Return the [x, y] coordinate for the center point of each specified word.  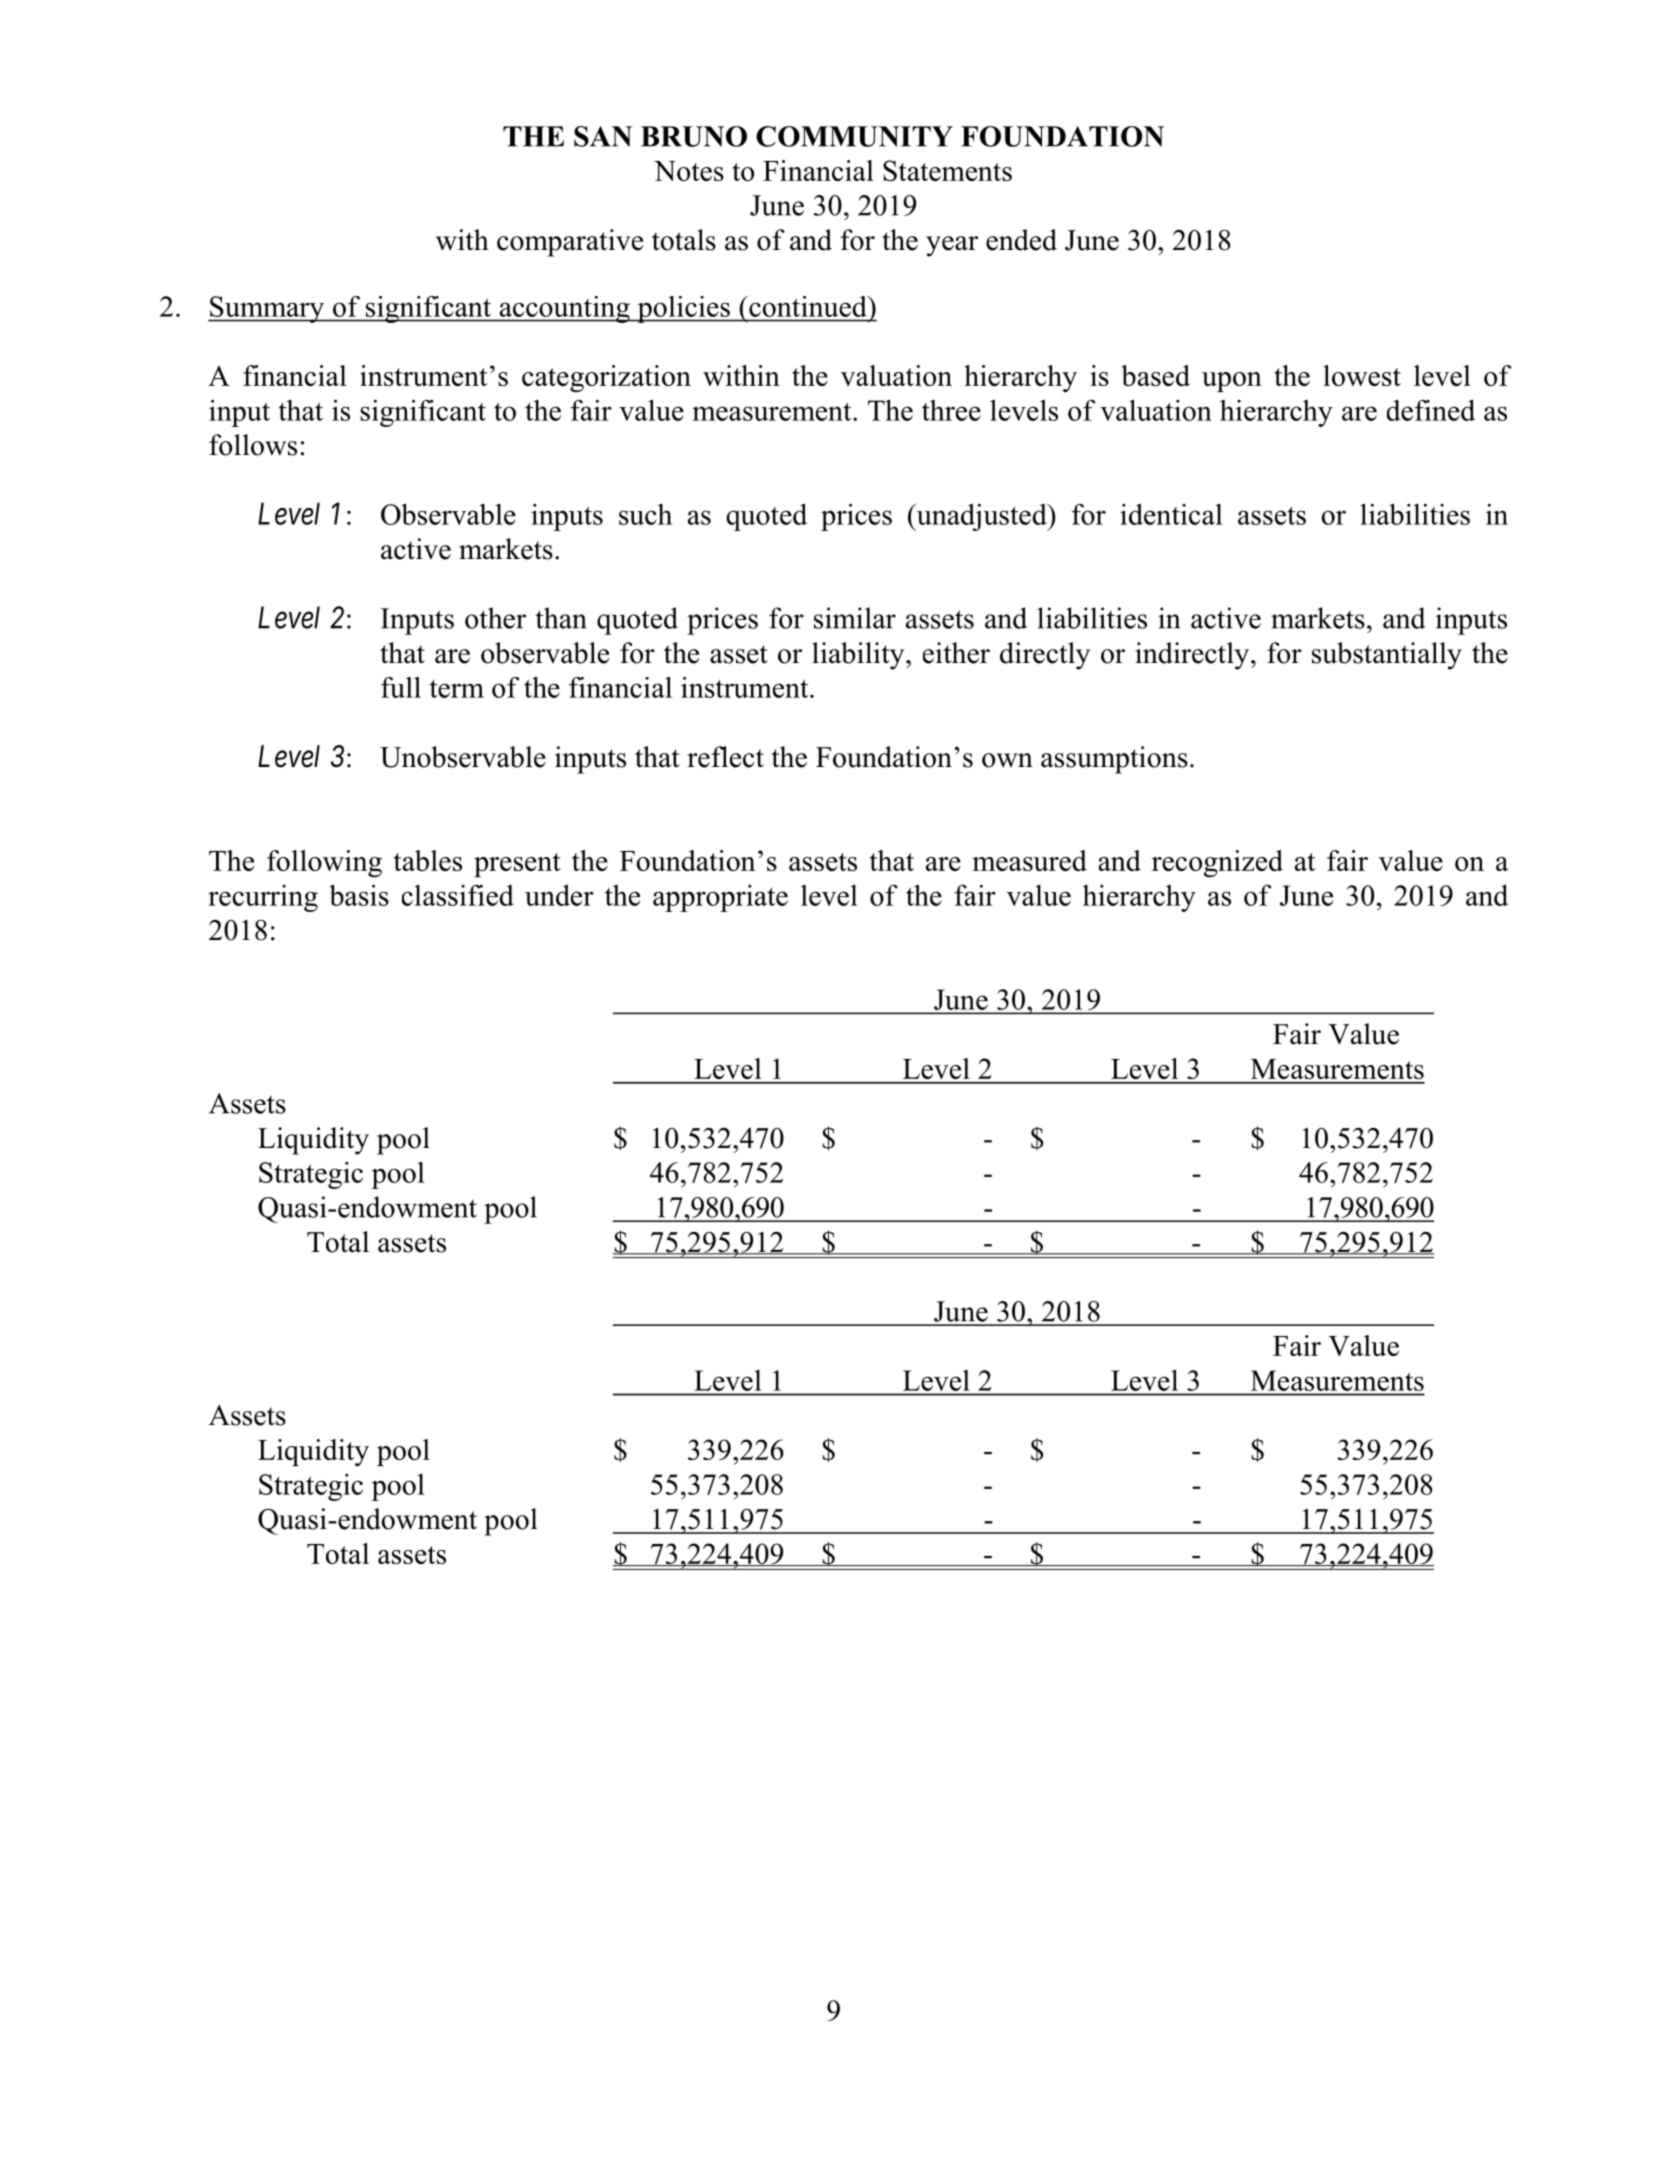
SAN [603, 136]
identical [1171, 514]
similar [855, 618]
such [645, 514]
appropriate [720, 898]
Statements [947, 170]
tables [428, 860]
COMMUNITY [854, 136]
